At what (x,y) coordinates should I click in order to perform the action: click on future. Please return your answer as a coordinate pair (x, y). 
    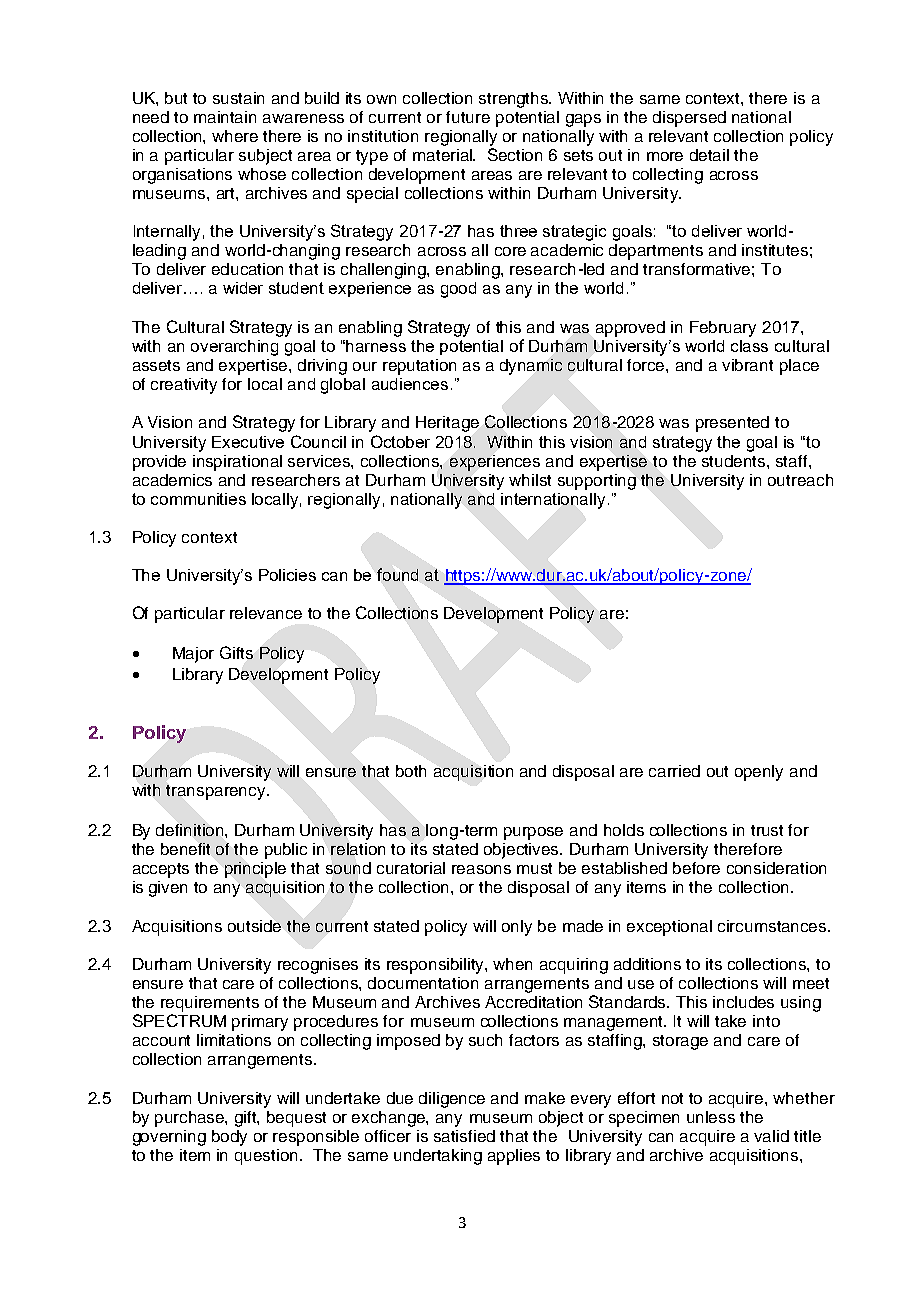
    Looking at the image, I should click on (468, 117).
